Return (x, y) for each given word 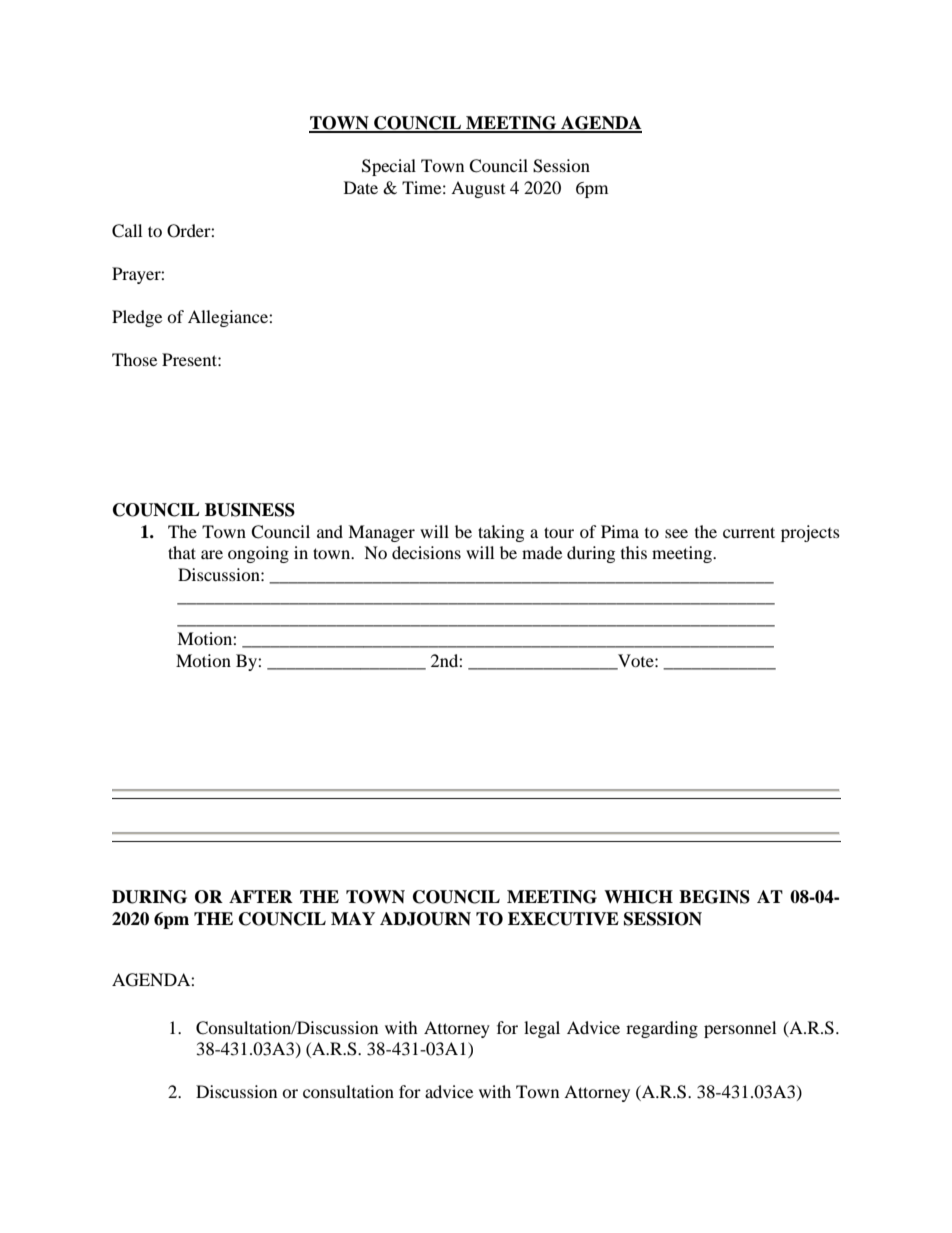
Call (127, 231)
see (676, 533)
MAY (353, 918)
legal (542, 1029)
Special (389, 167)
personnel (740, 1029)
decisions (426, 552)
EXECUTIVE (563, 919)
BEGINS (714, 897)
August (478, 189)
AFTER (261, 896)
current (749, 532)
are (212, 554)
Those (134, 359)
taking (501, 533)
